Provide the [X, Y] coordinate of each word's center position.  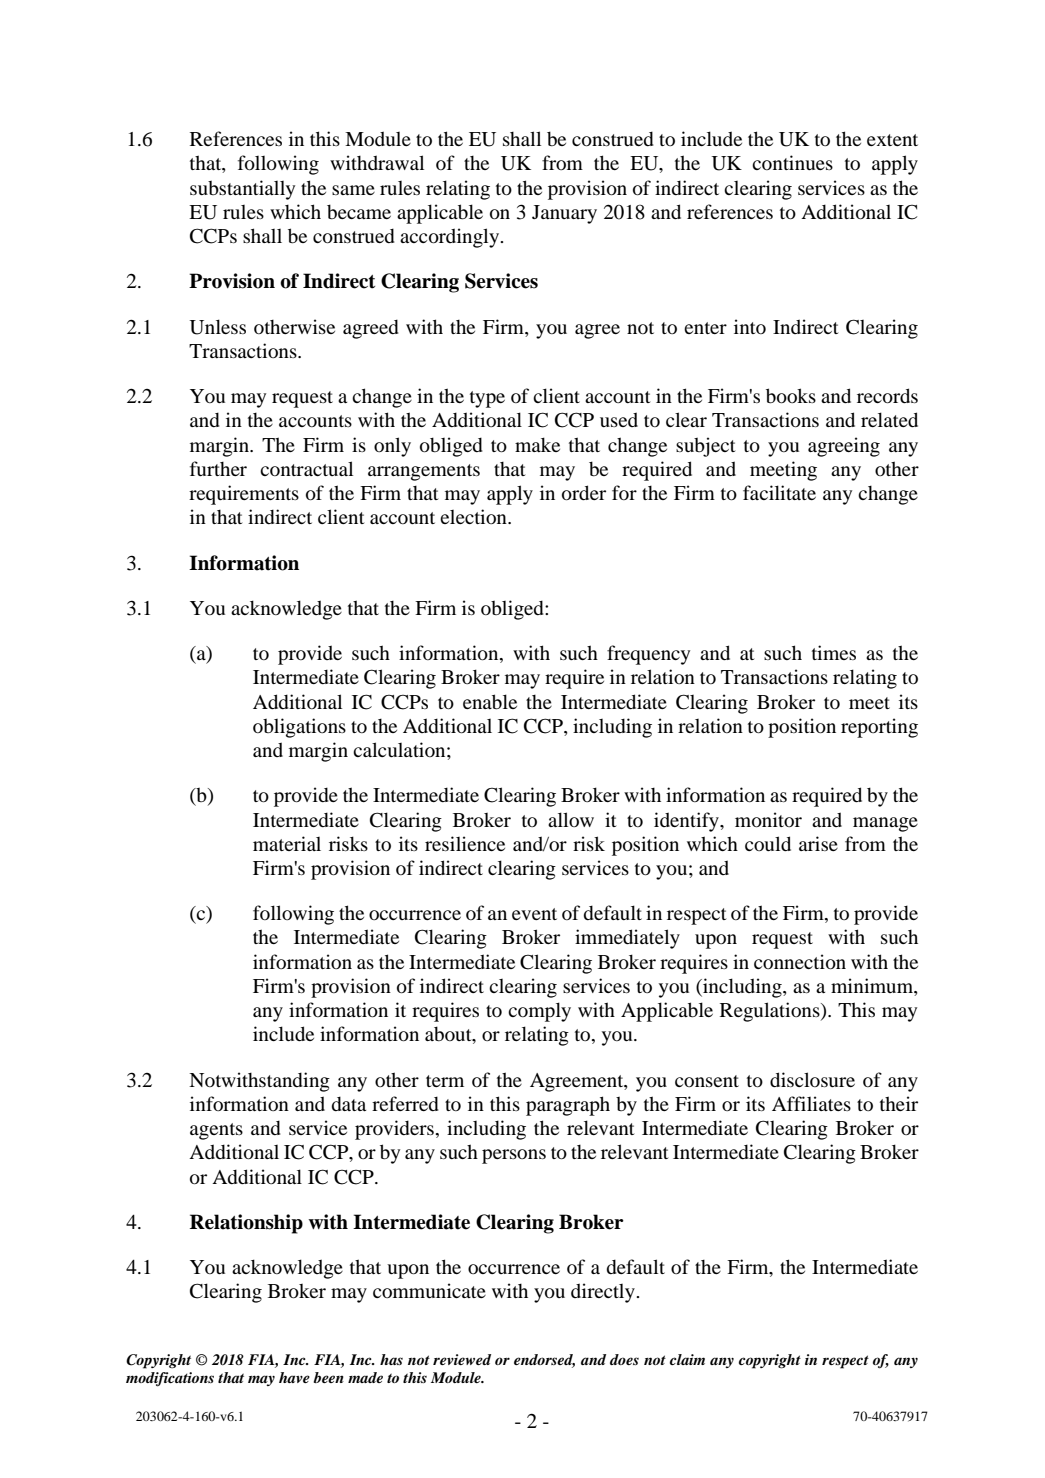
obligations [299, 728]
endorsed [544, 1361]
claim [687, 1359]
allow [571, 819]
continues [792, 162]
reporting [879, 728]
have [294, 1377]
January [564, 214]
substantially [242, 190]
